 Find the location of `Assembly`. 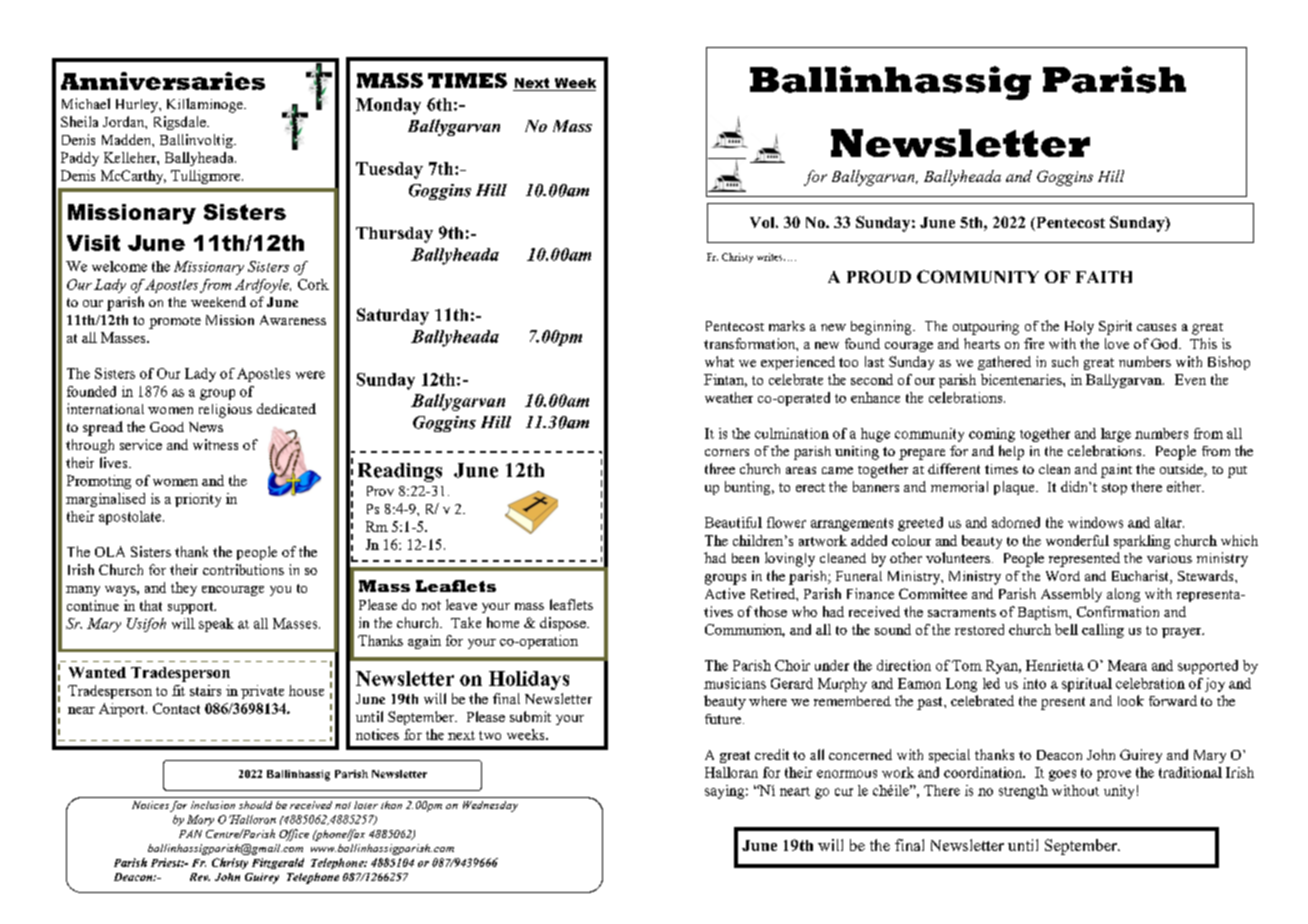

Assembly is located at coordinates (1071, 595).
